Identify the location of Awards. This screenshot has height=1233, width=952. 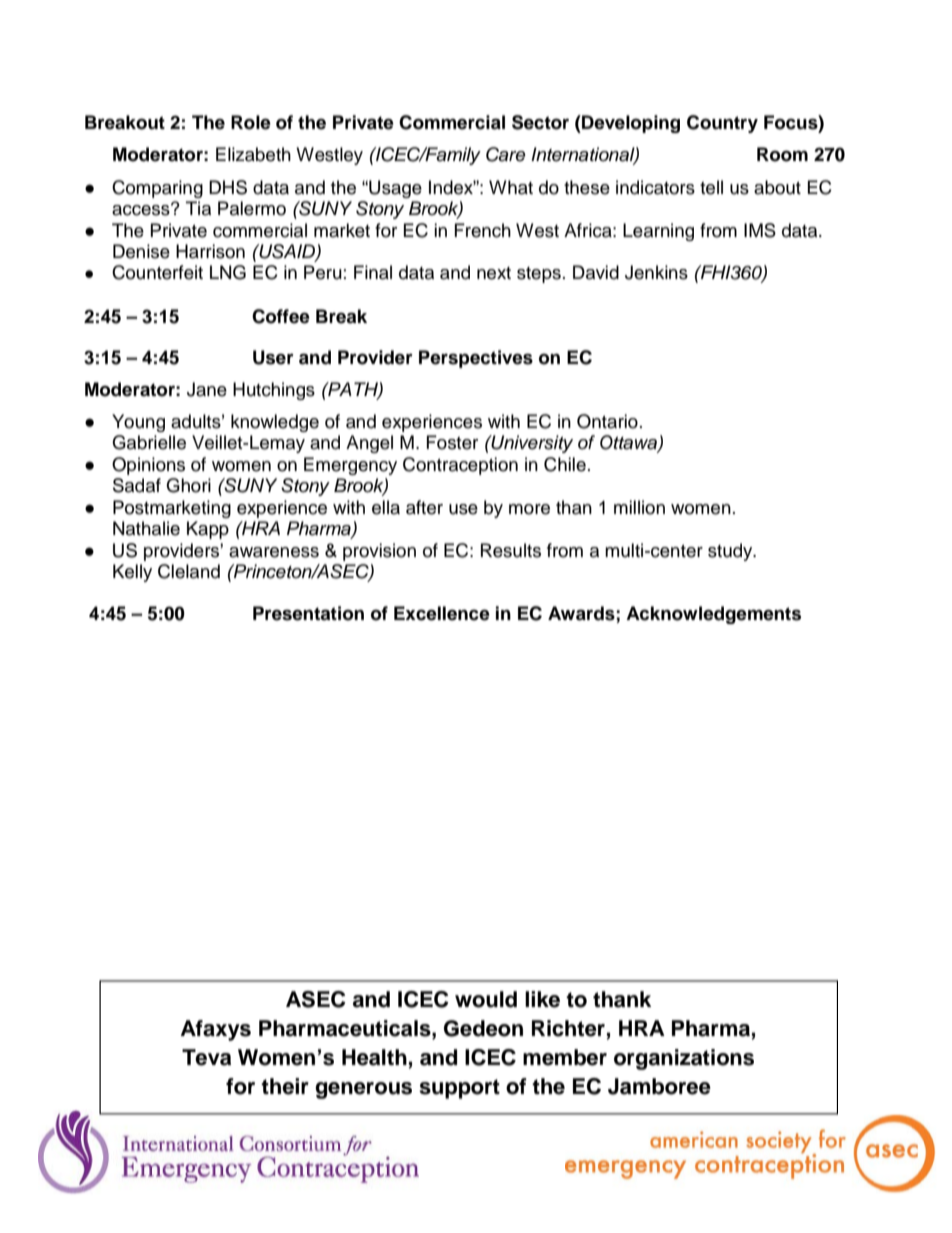
(582, 614).
